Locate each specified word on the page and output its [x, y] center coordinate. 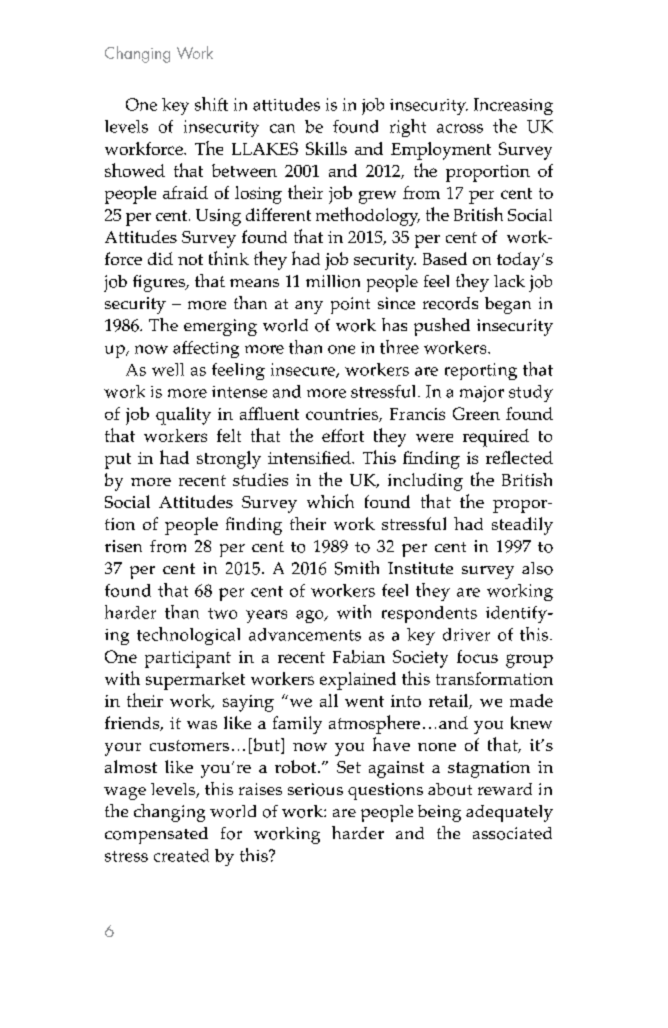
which [330, 501]
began [508, 305]
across [460, 128]
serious [315, 789]
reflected [519, 457]
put [118, 461]
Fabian [359, 656]
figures [160, 283]
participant [188, 659]
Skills [326, 148]
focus [477, 656]
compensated [156, 835]
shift [211, 104]
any [309, 307]
